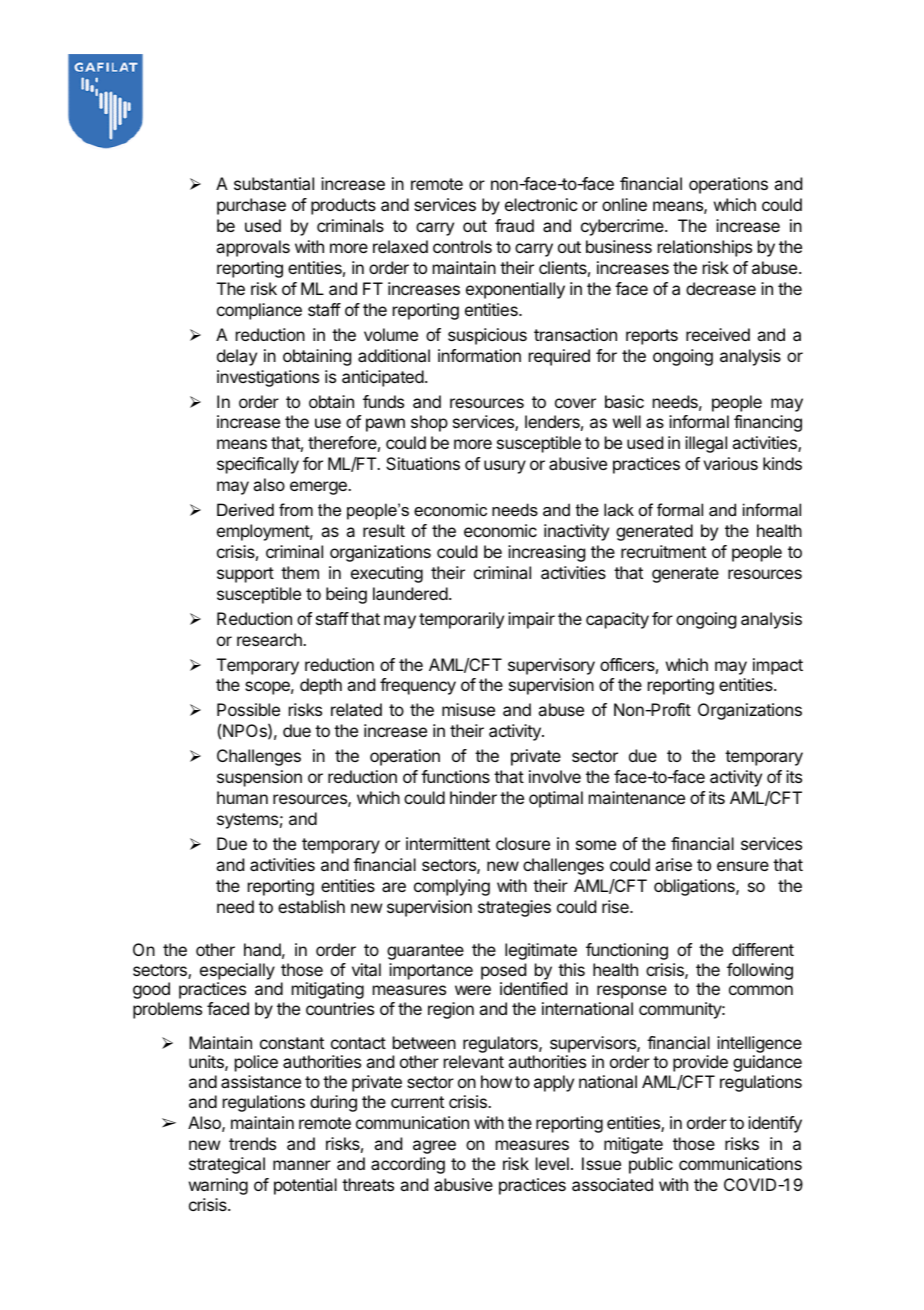 The width and height of the screenshot is (924, 1310). I want to click on recruitment, so click(663, 551).
